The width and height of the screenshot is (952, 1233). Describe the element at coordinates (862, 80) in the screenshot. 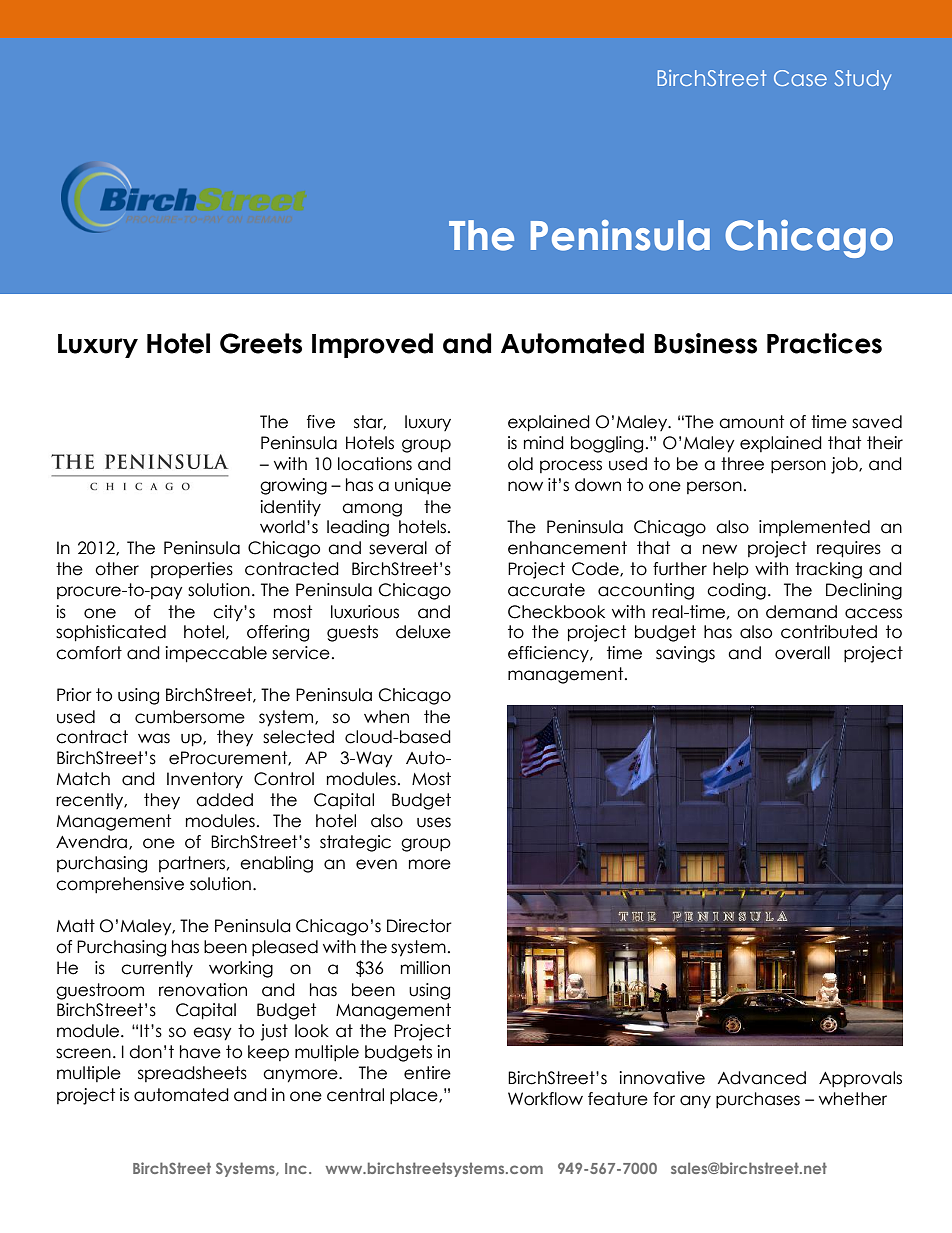

I see `Study` at that location.
